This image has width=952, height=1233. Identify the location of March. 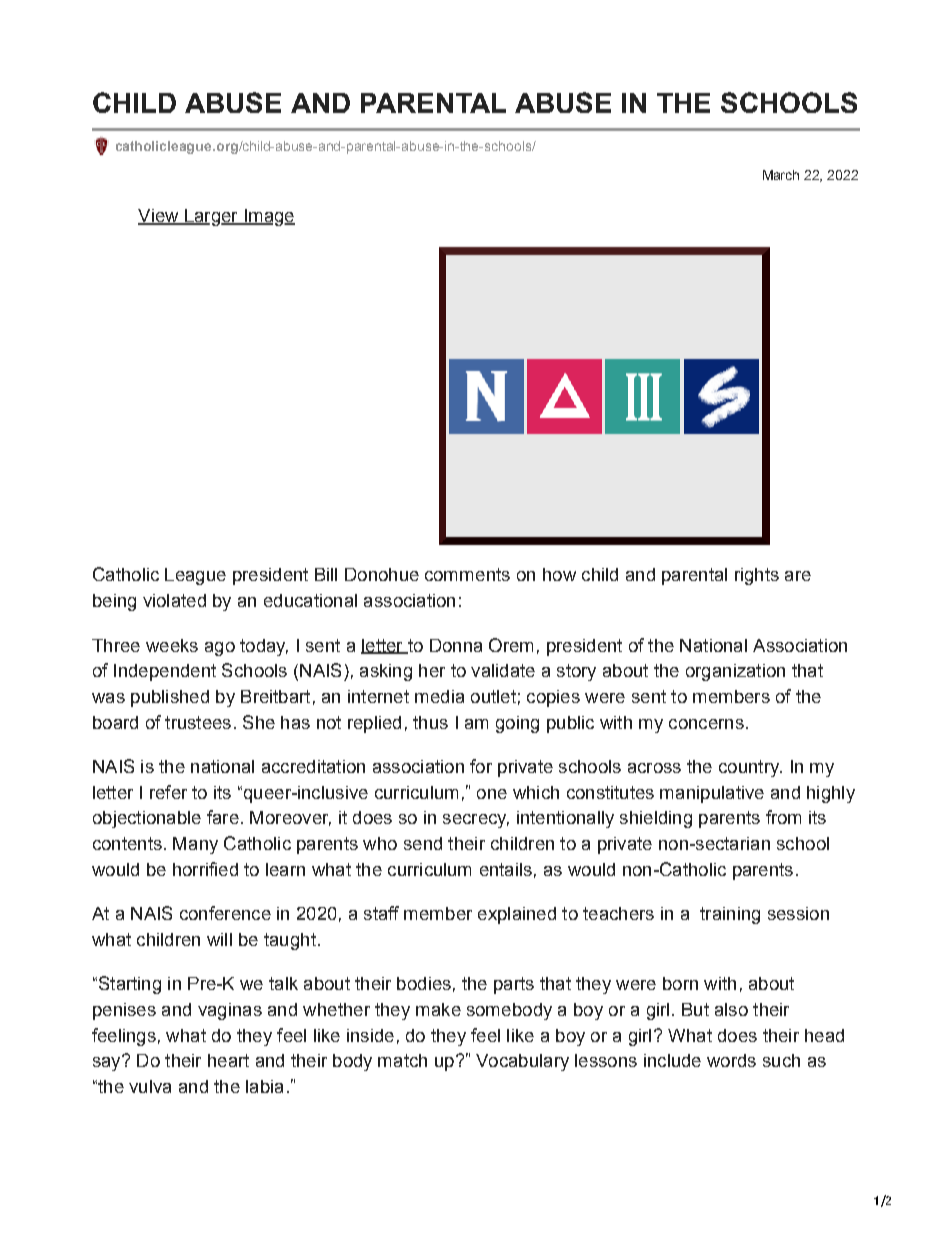
(781, 175).
